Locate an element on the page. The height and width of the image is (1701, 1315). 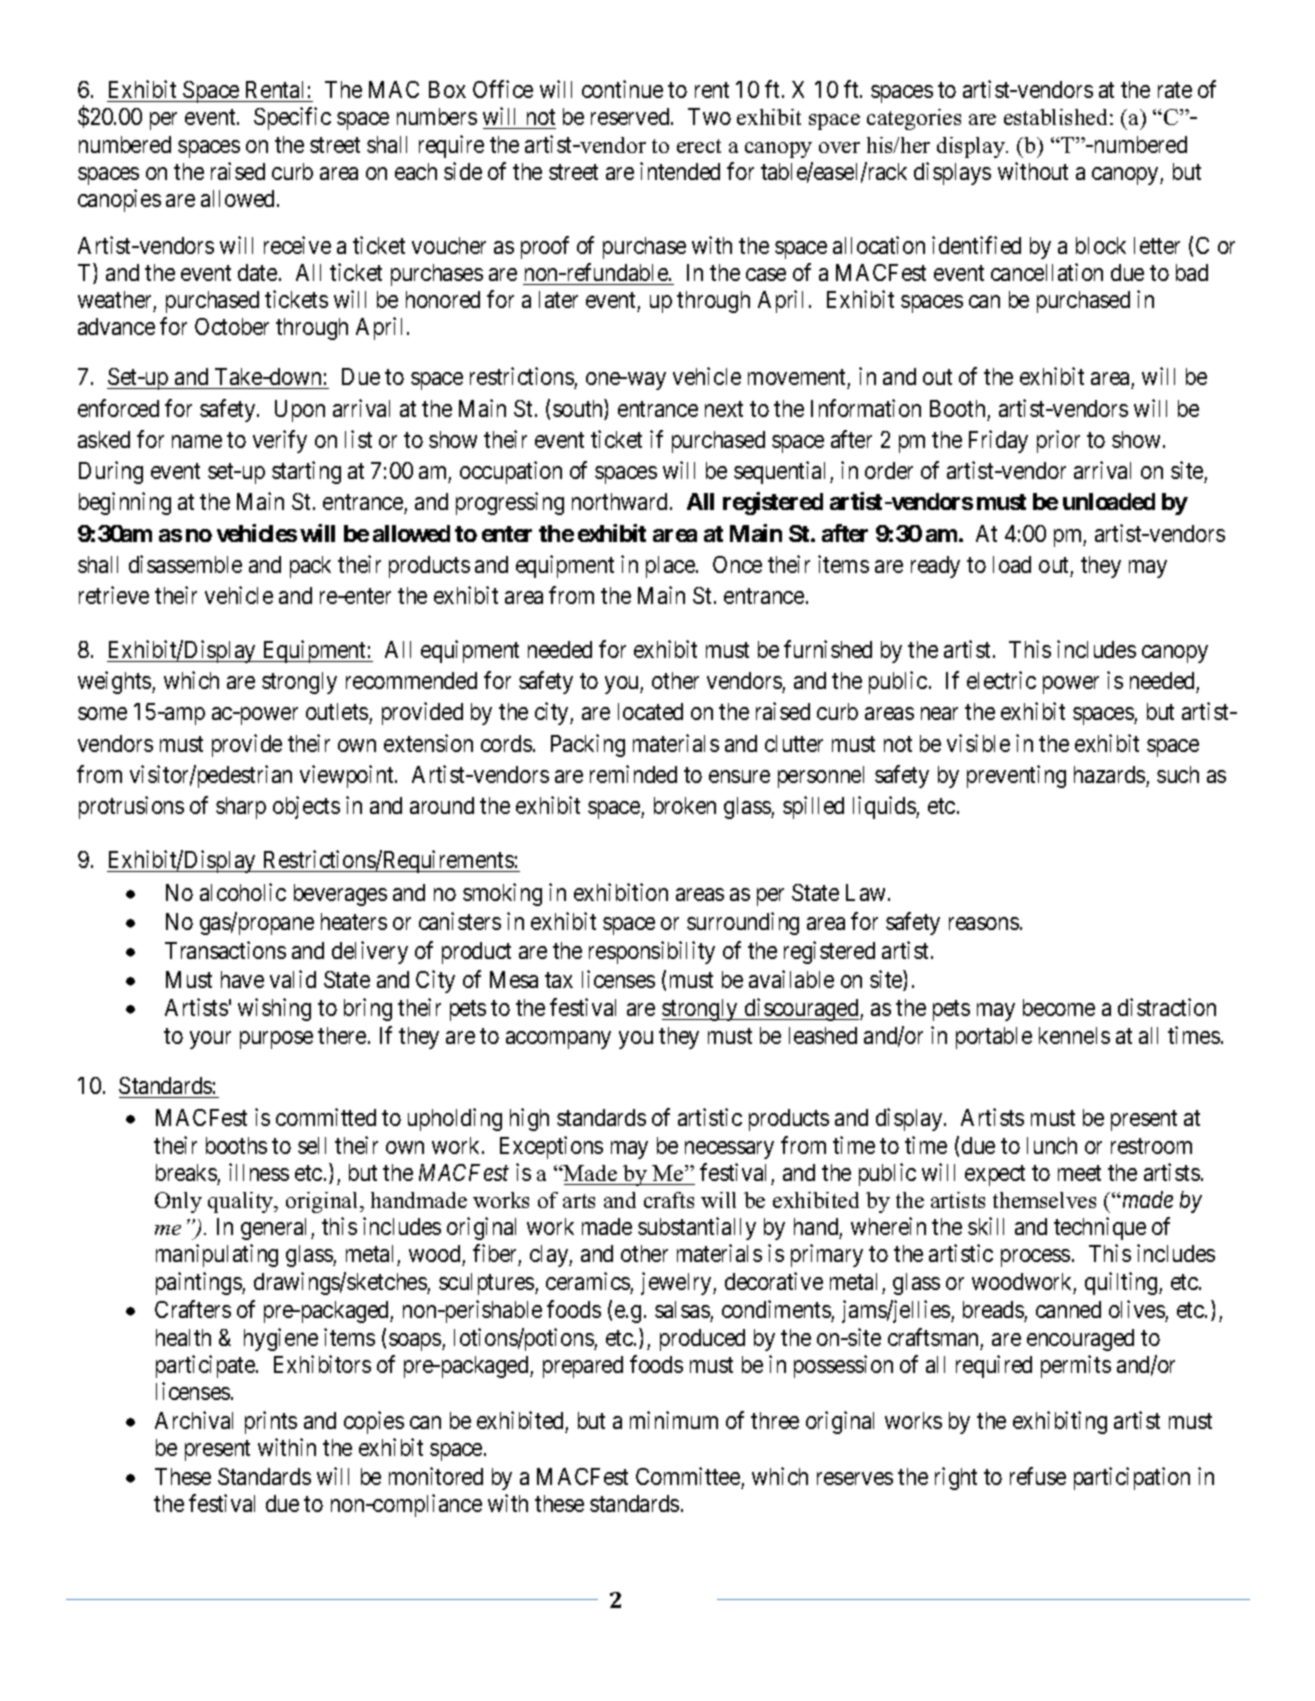
reminded is located at coordinates (633, 774).
